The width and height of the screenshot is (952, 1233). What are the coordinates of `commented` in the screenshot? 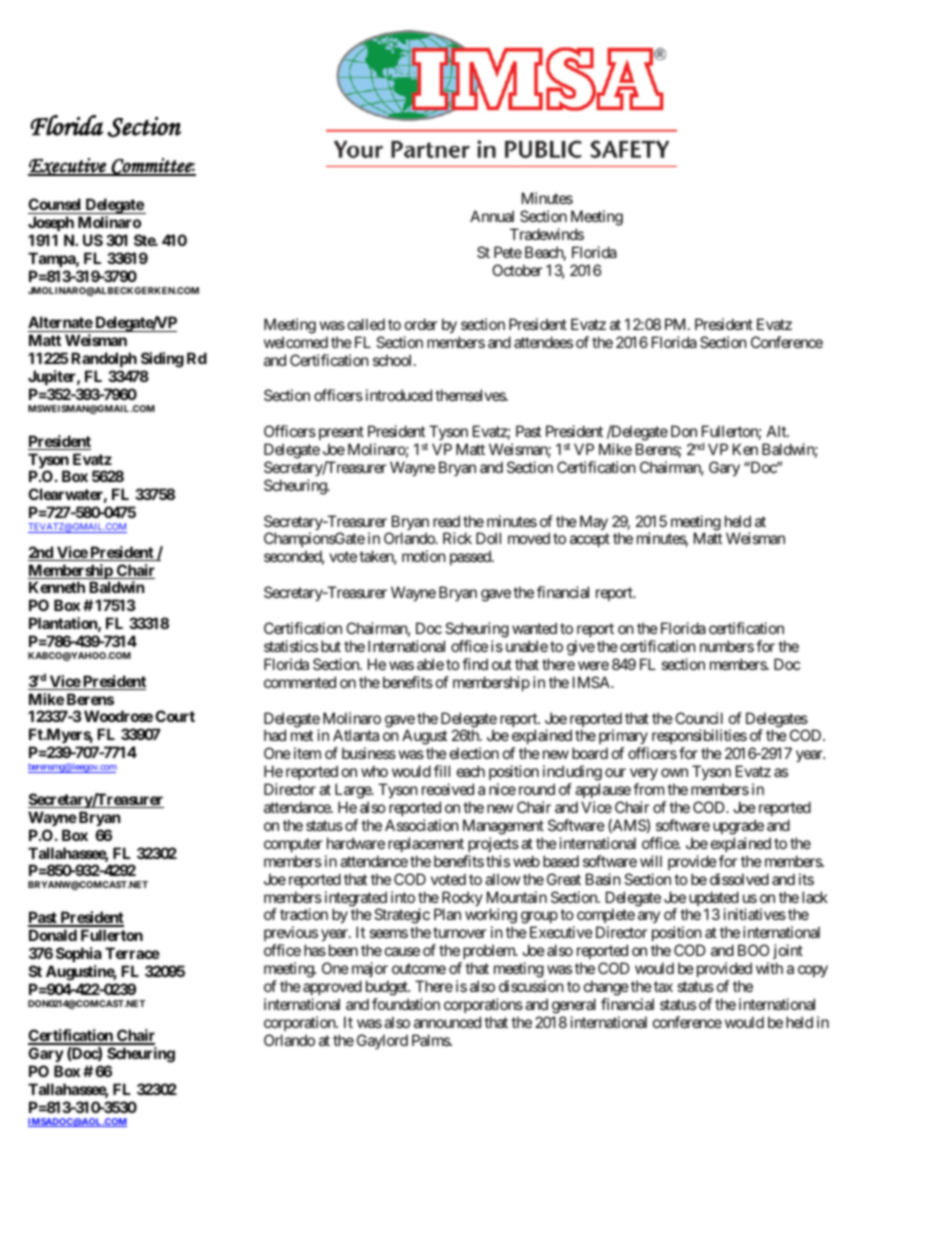 It's located at (300, 682).
